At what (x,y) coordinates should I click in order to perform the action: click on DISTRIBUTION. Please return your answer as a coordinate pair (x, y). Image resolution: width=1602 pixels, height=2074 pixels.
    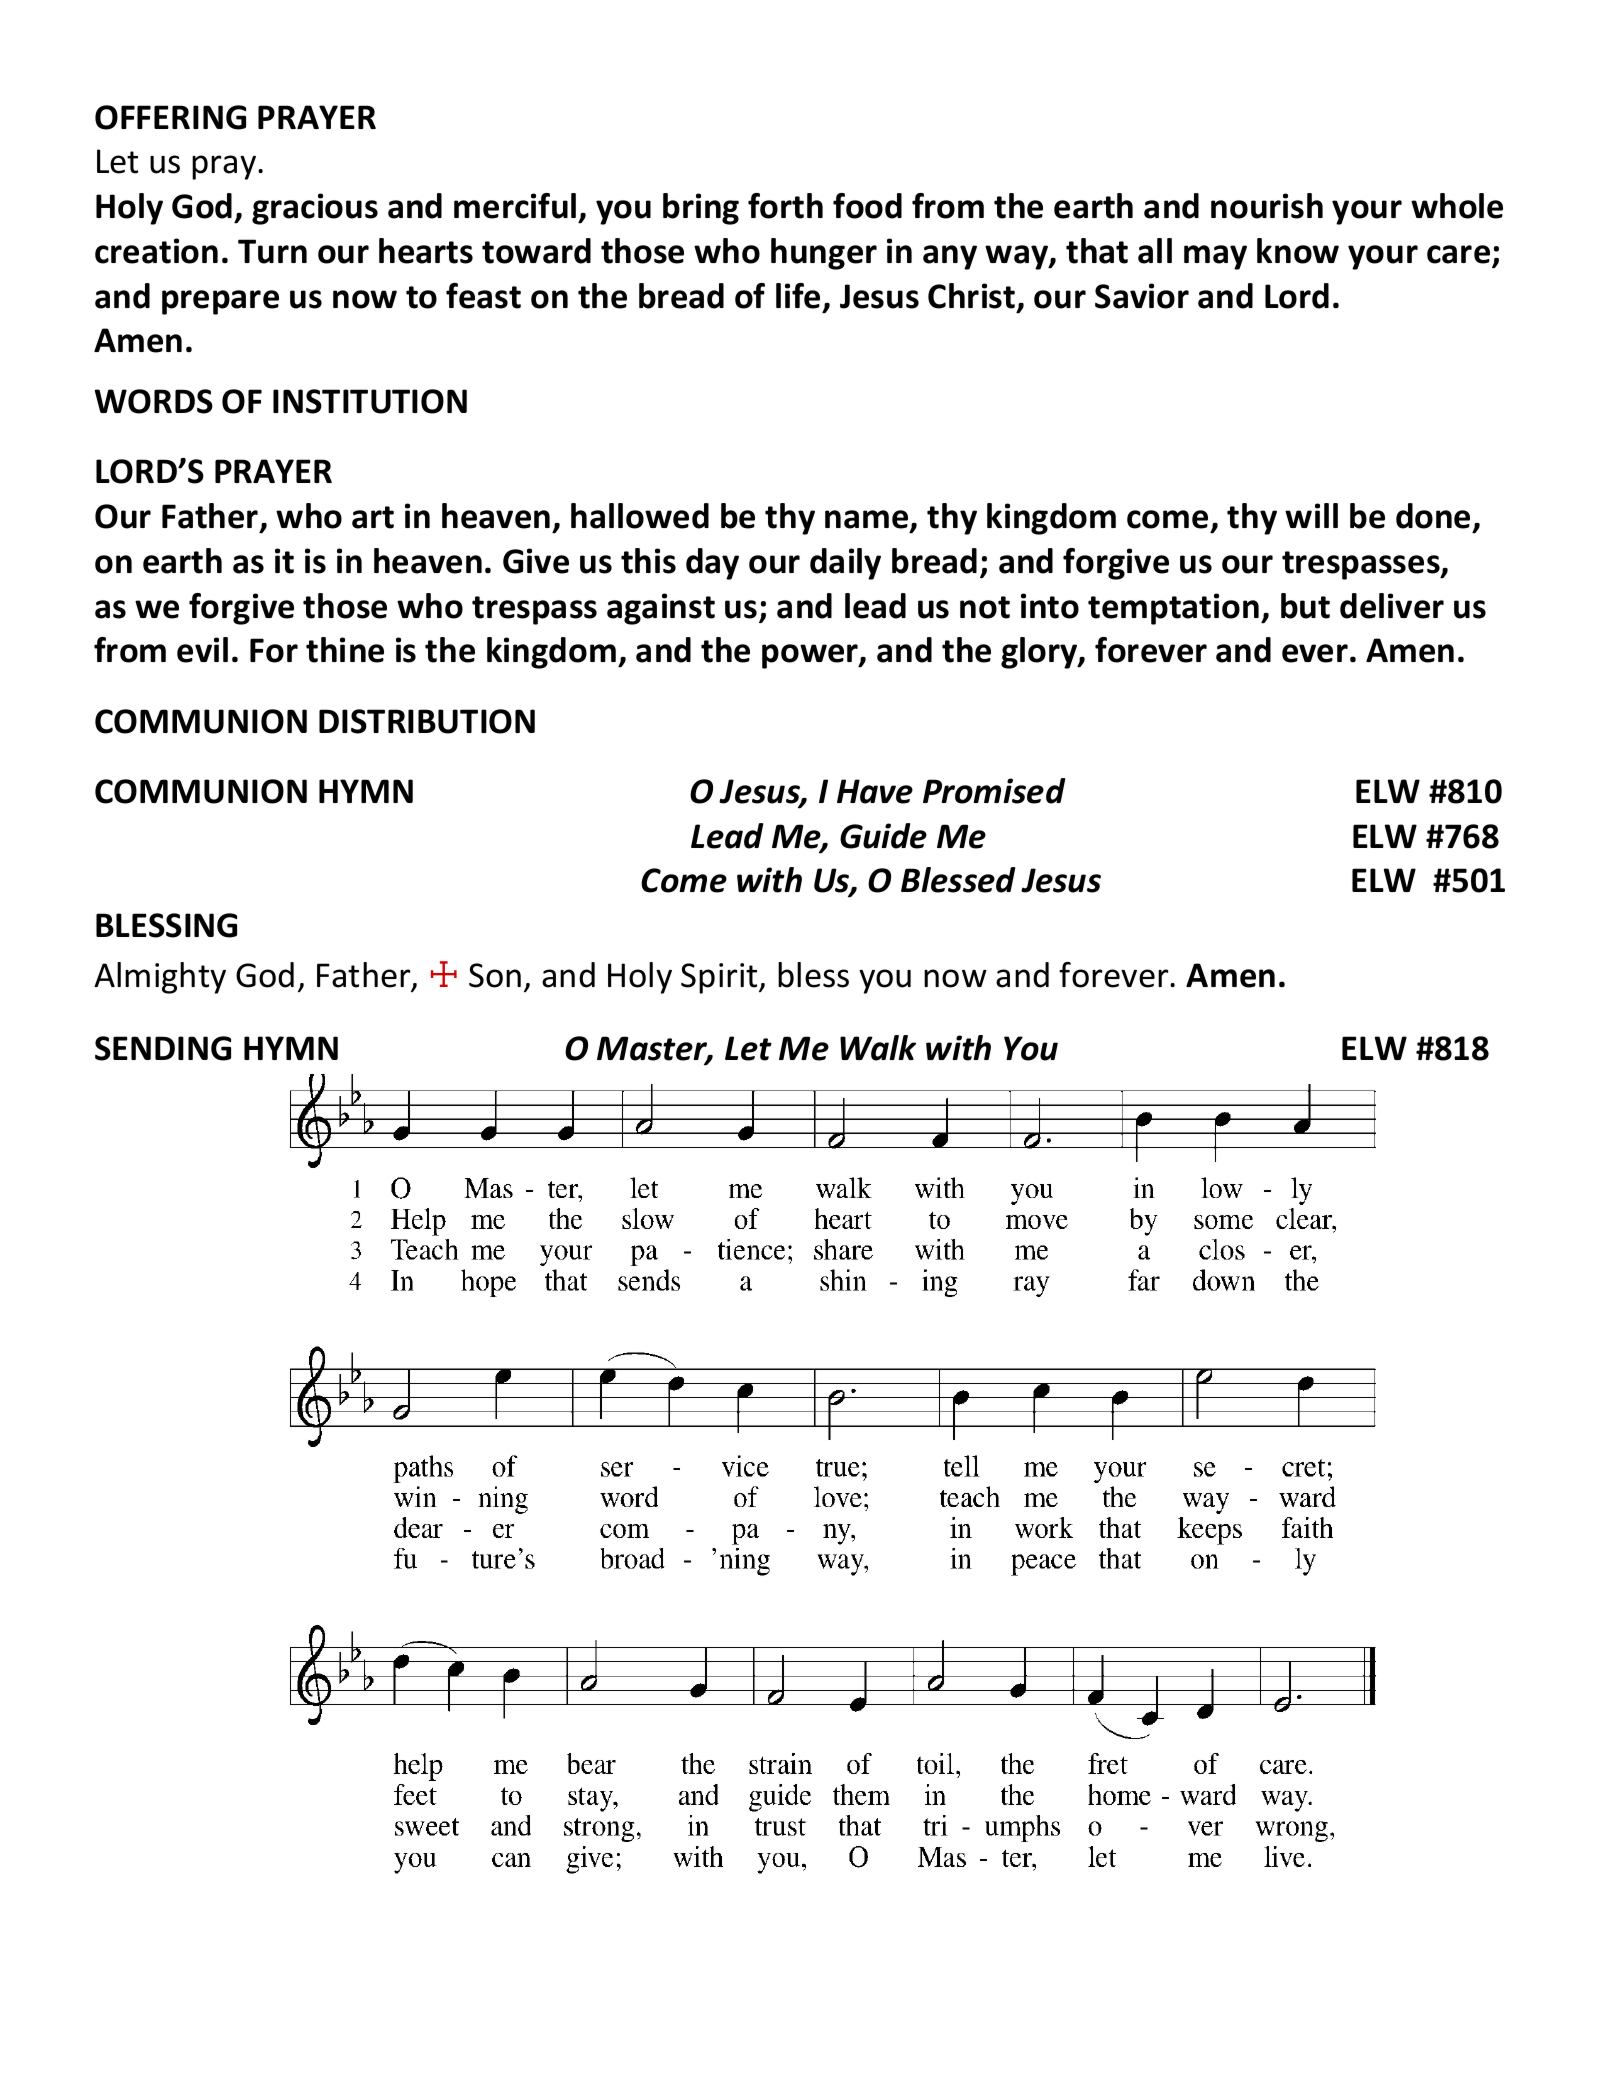
    Looking at the image, I should click on (427, 721).
